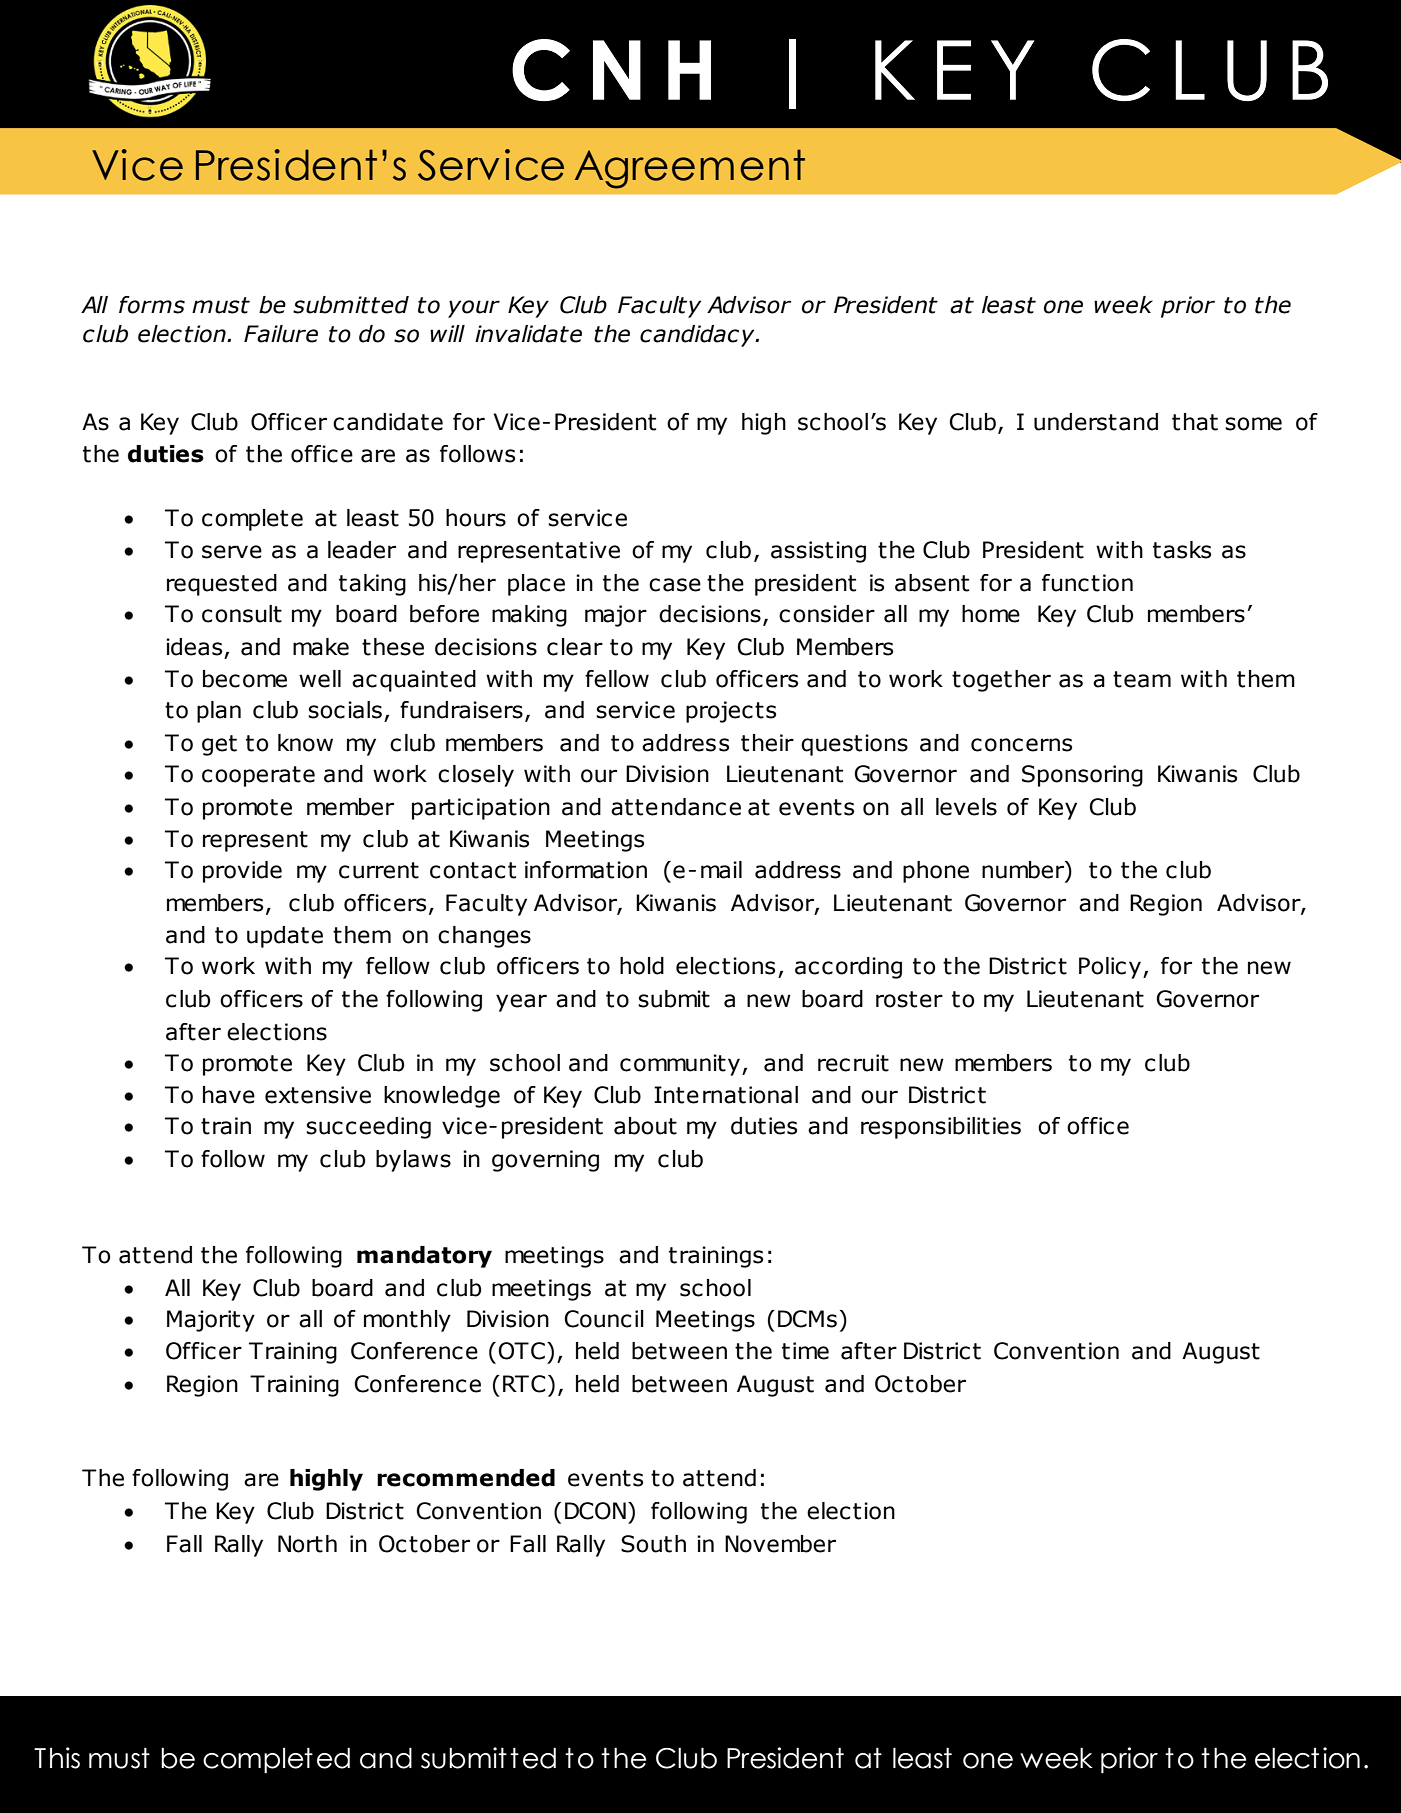  I want to click on November, so click(780, 1544).
